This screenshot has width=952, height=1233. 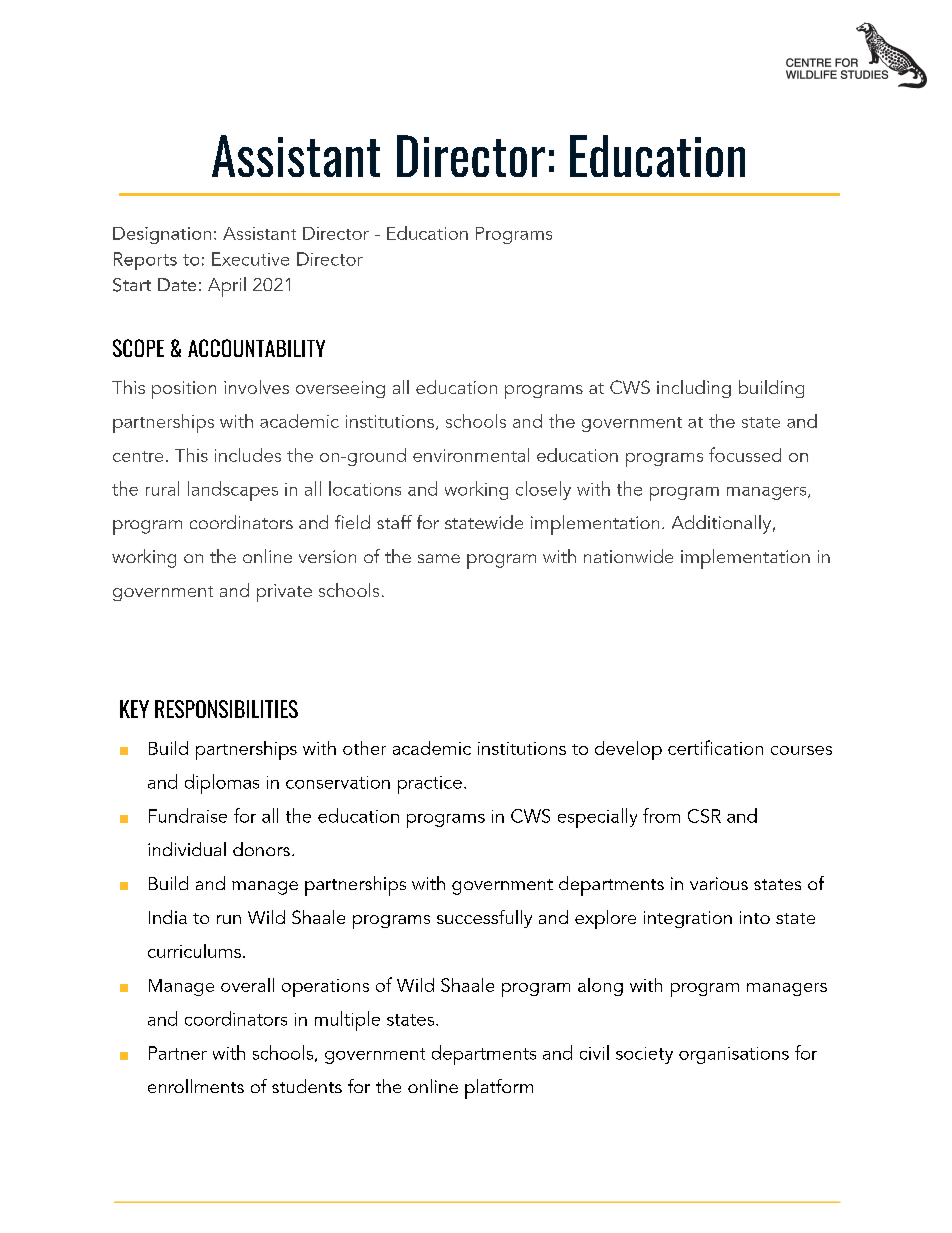 I want to click on Executive, so click(x=250, y=259).
